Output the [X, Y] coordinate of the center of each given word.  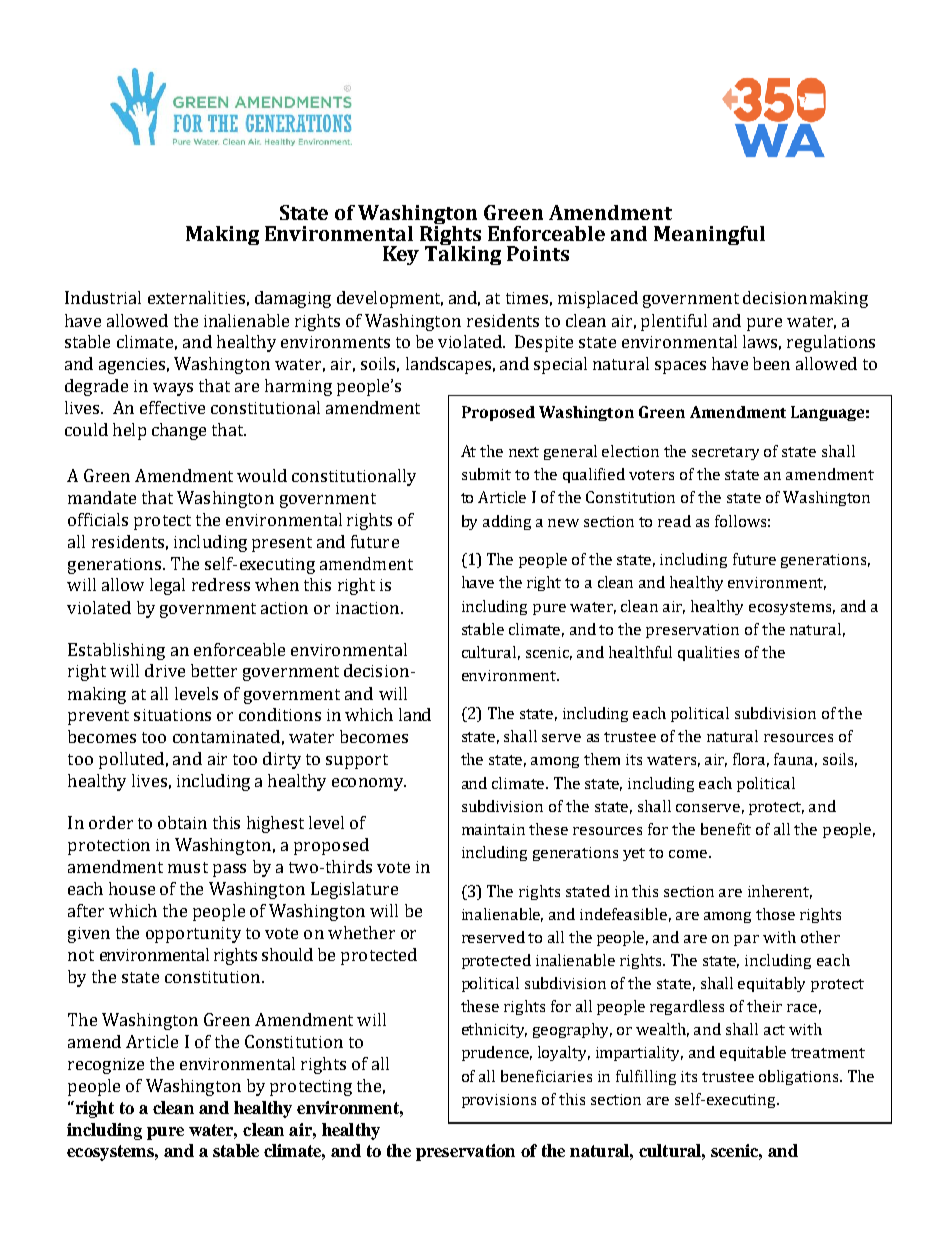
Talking [463, 254]
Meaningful [709, 235]
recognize [106, 1066]
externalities [196, 297]
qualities [708, 653]
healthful [640, 652]
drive [165, 670]
